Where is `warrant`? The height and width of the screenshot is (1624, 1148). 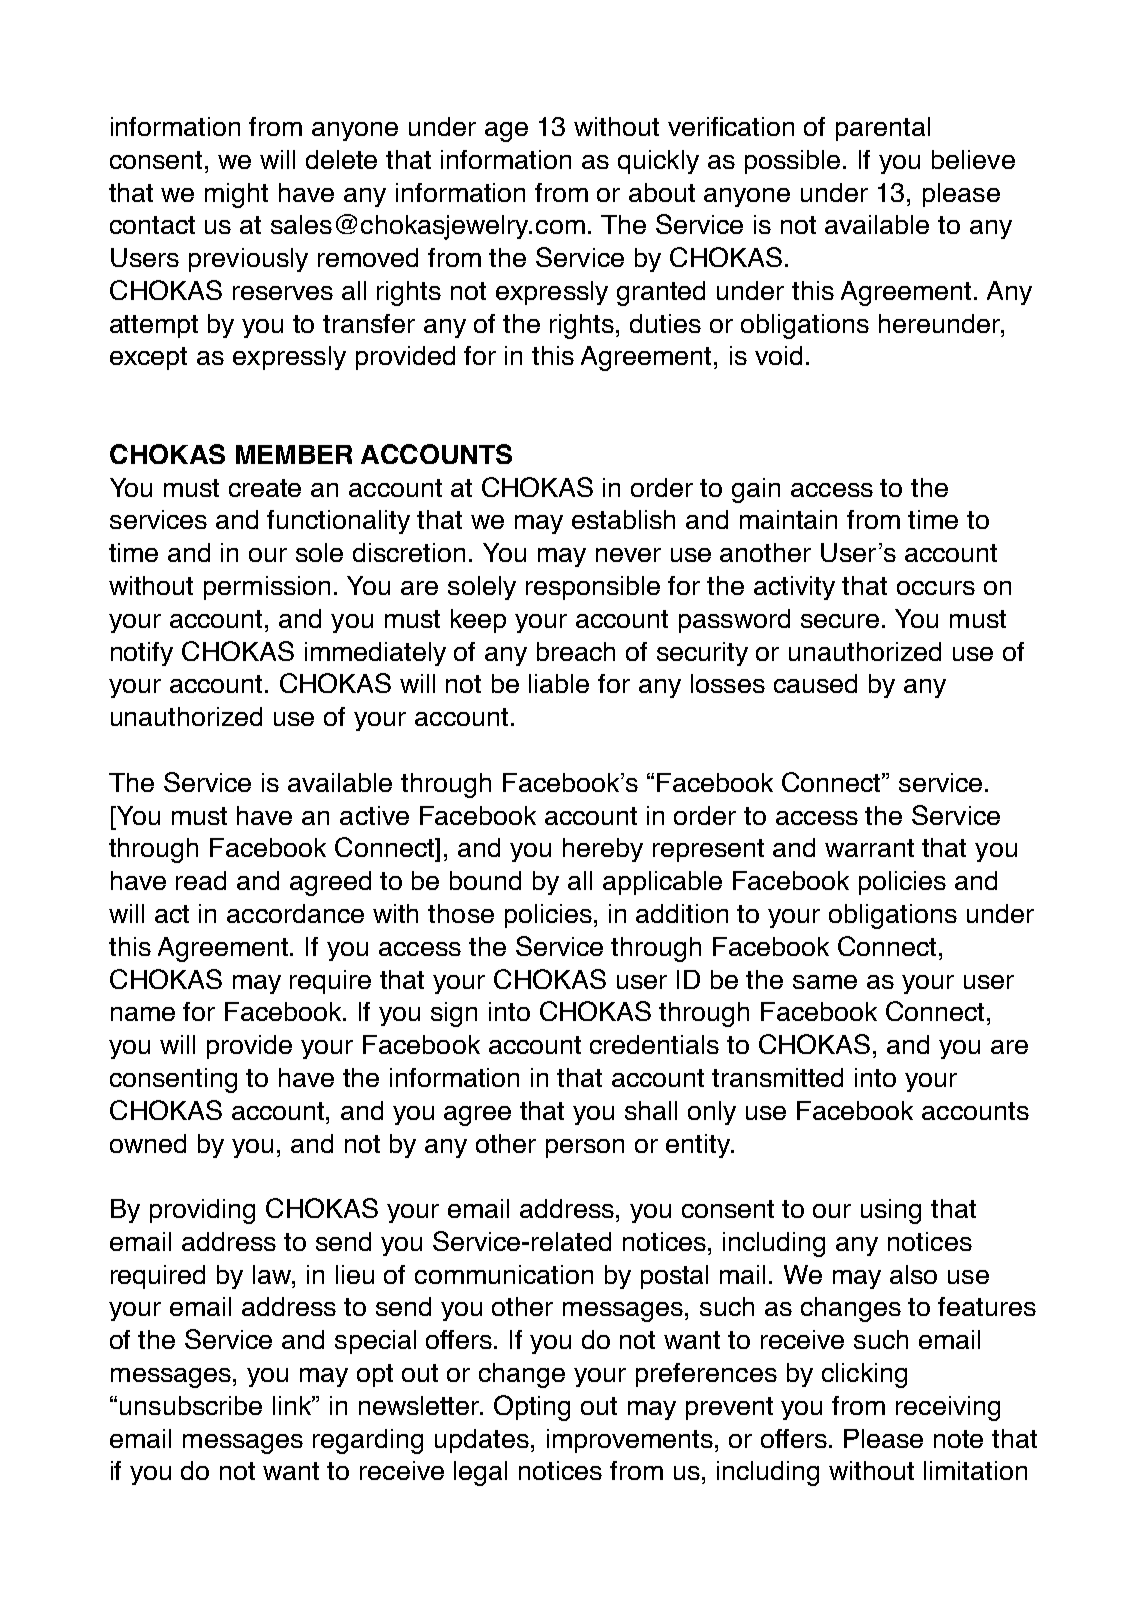
warrant is located at coordinates (869, 848).
